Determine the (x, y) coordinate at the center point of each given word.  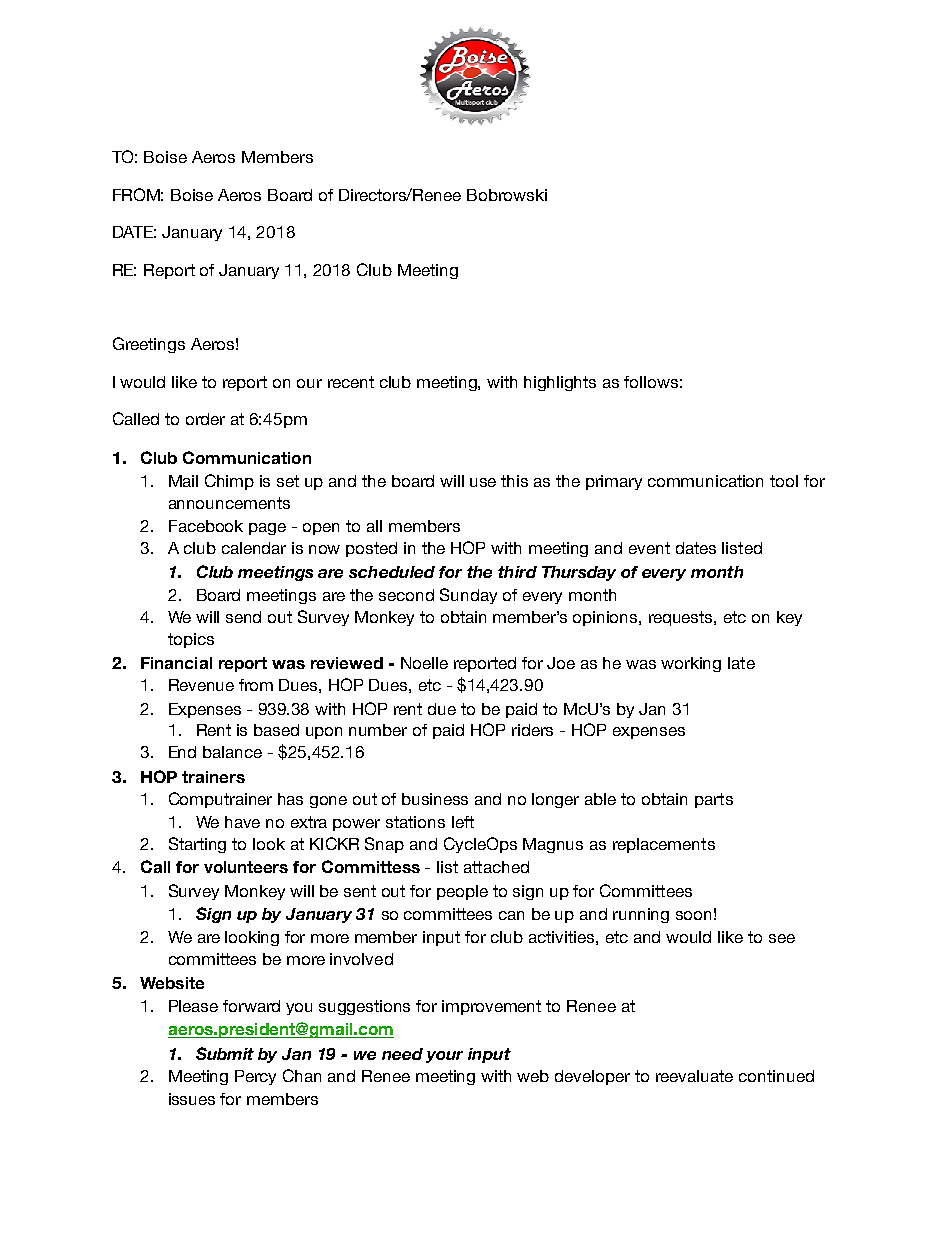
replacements (664, 845)
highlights (560, 383)
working (691, 664)
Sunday (468, 596)
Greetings (149, 345)
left (463, 822)
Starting (197, 845)
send (243, 617)
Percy (255, 1077)
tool (784, 481)
